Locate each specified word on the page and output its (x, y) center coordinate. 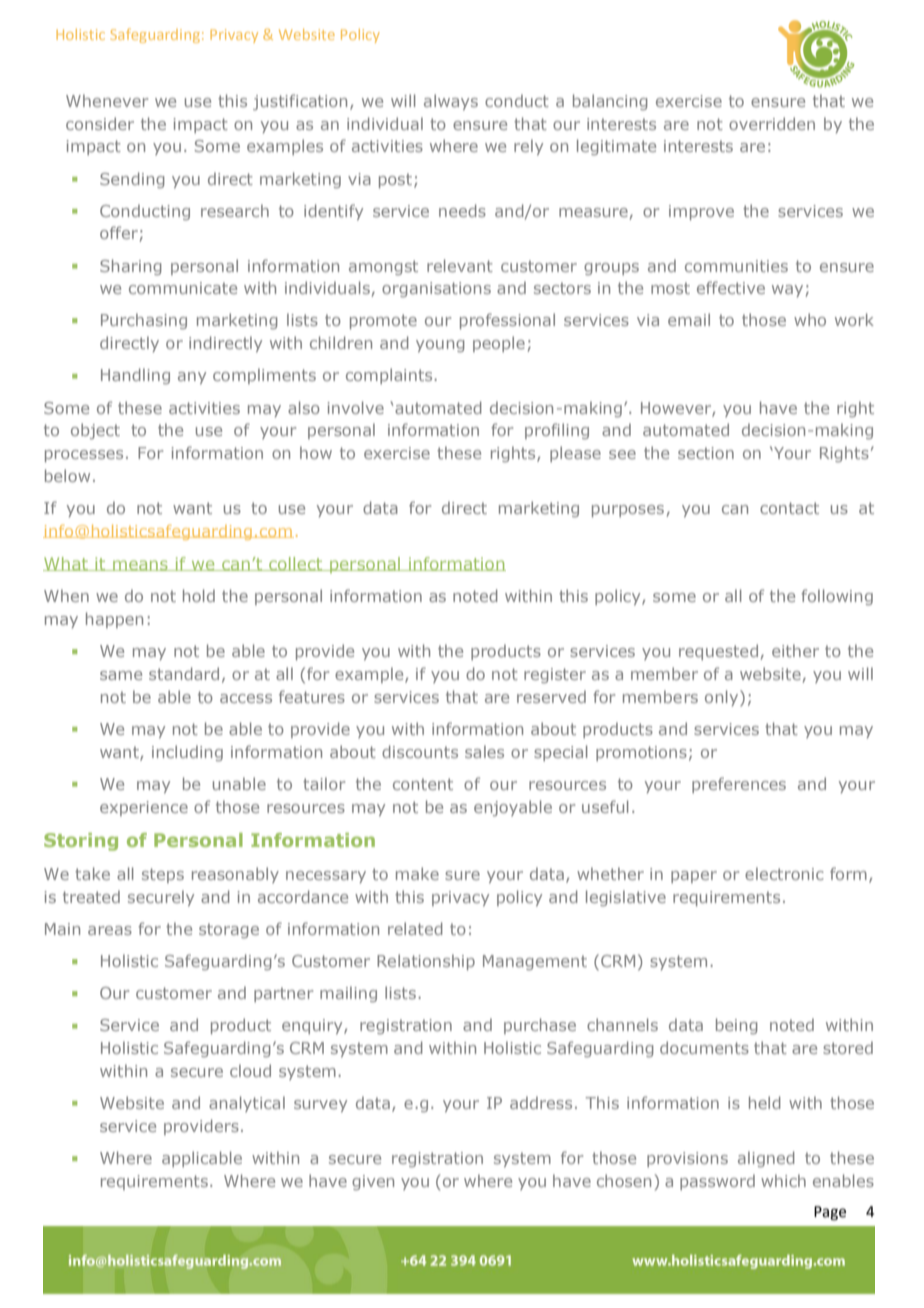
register (555, 675)
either (795, 650)
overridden (772, 123)
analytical (247, 1104)
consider (100, 123)
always (451, 102)
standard (184, 673)
